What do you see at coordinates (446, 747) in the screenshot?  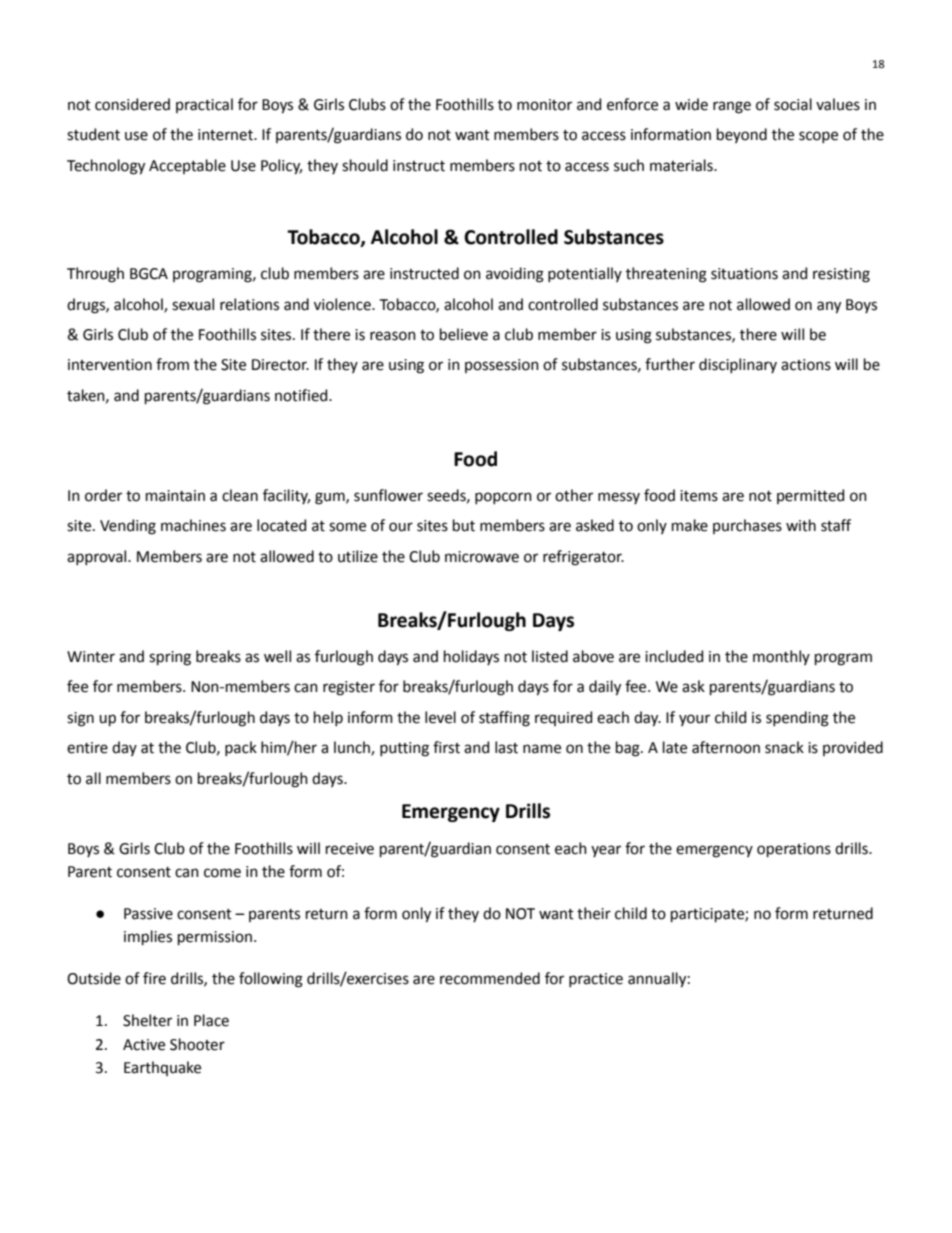 I see `first` at bounding box center [446, 747].
